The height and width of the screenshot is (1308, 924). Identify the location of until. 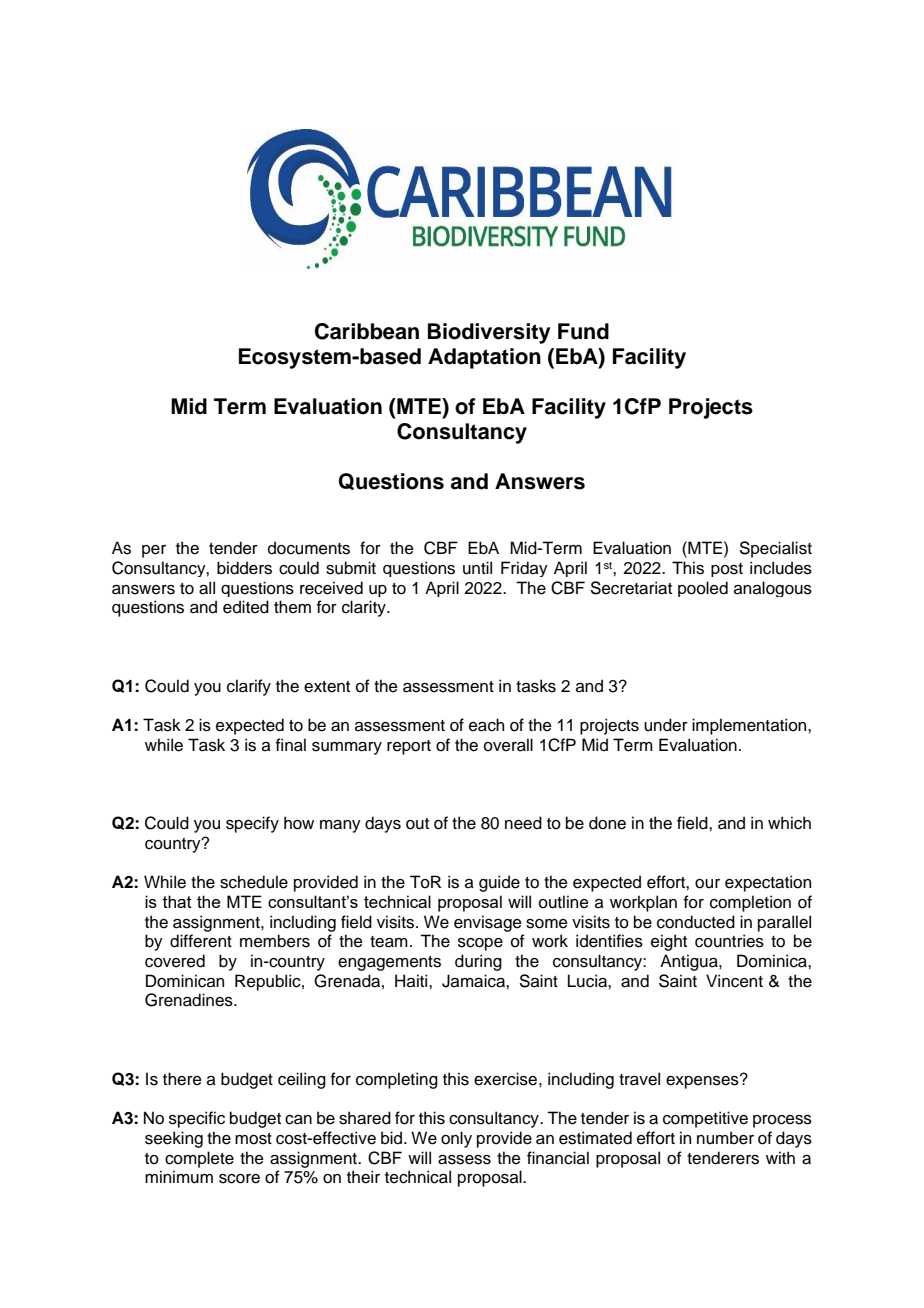
(477, 568).
